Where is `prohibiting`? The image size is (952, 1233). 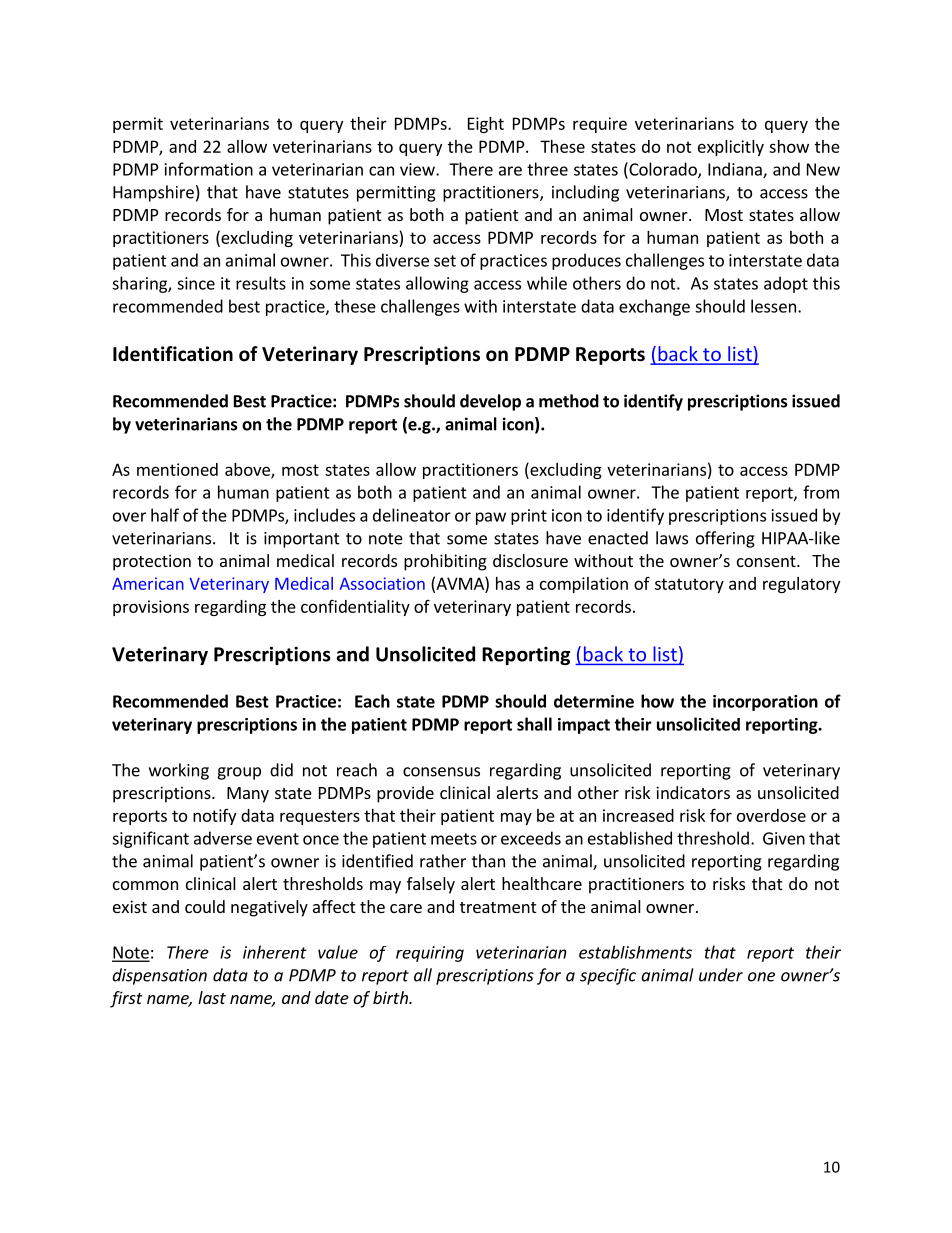 prohibiting is located at coordinates (445, 562).
